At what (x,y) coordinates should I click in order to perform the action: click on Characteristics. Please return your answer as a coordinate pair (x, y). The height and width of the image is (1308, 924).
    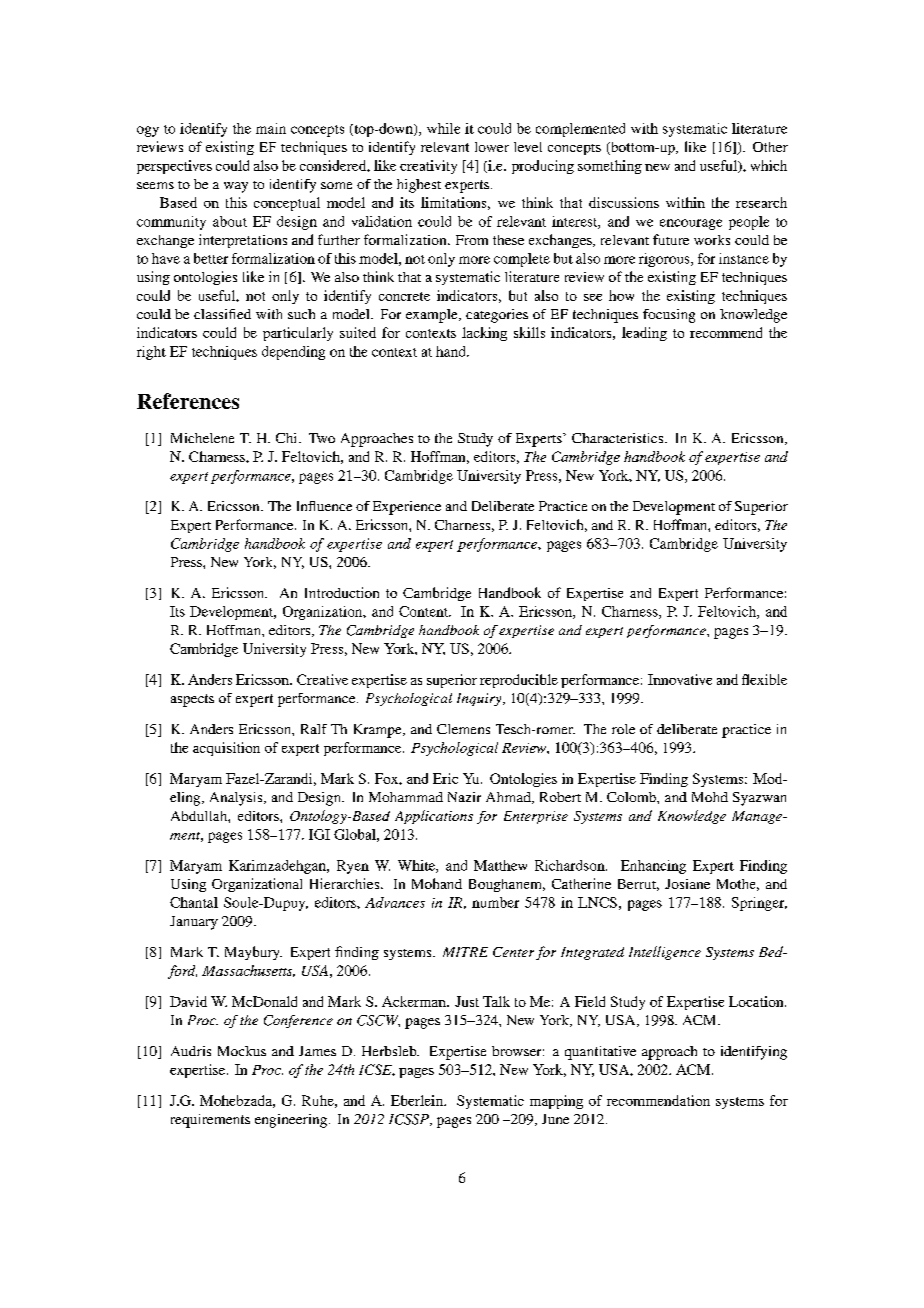
    Looking at the image, I should click on (619, 438).
